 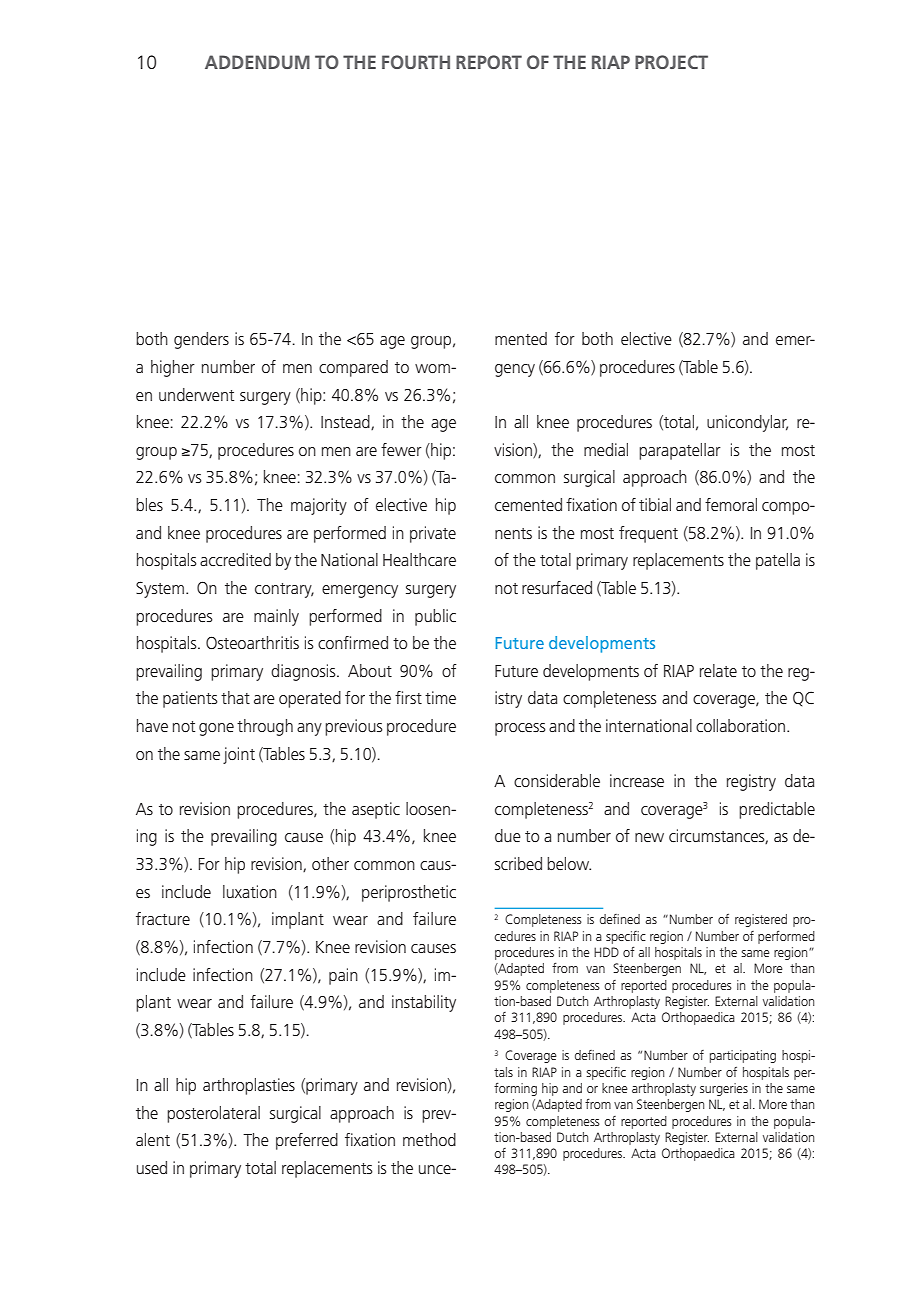 What do you see at coordinates (637, 780) in the image?
I see `increase` at bounding box center [637, 780].
